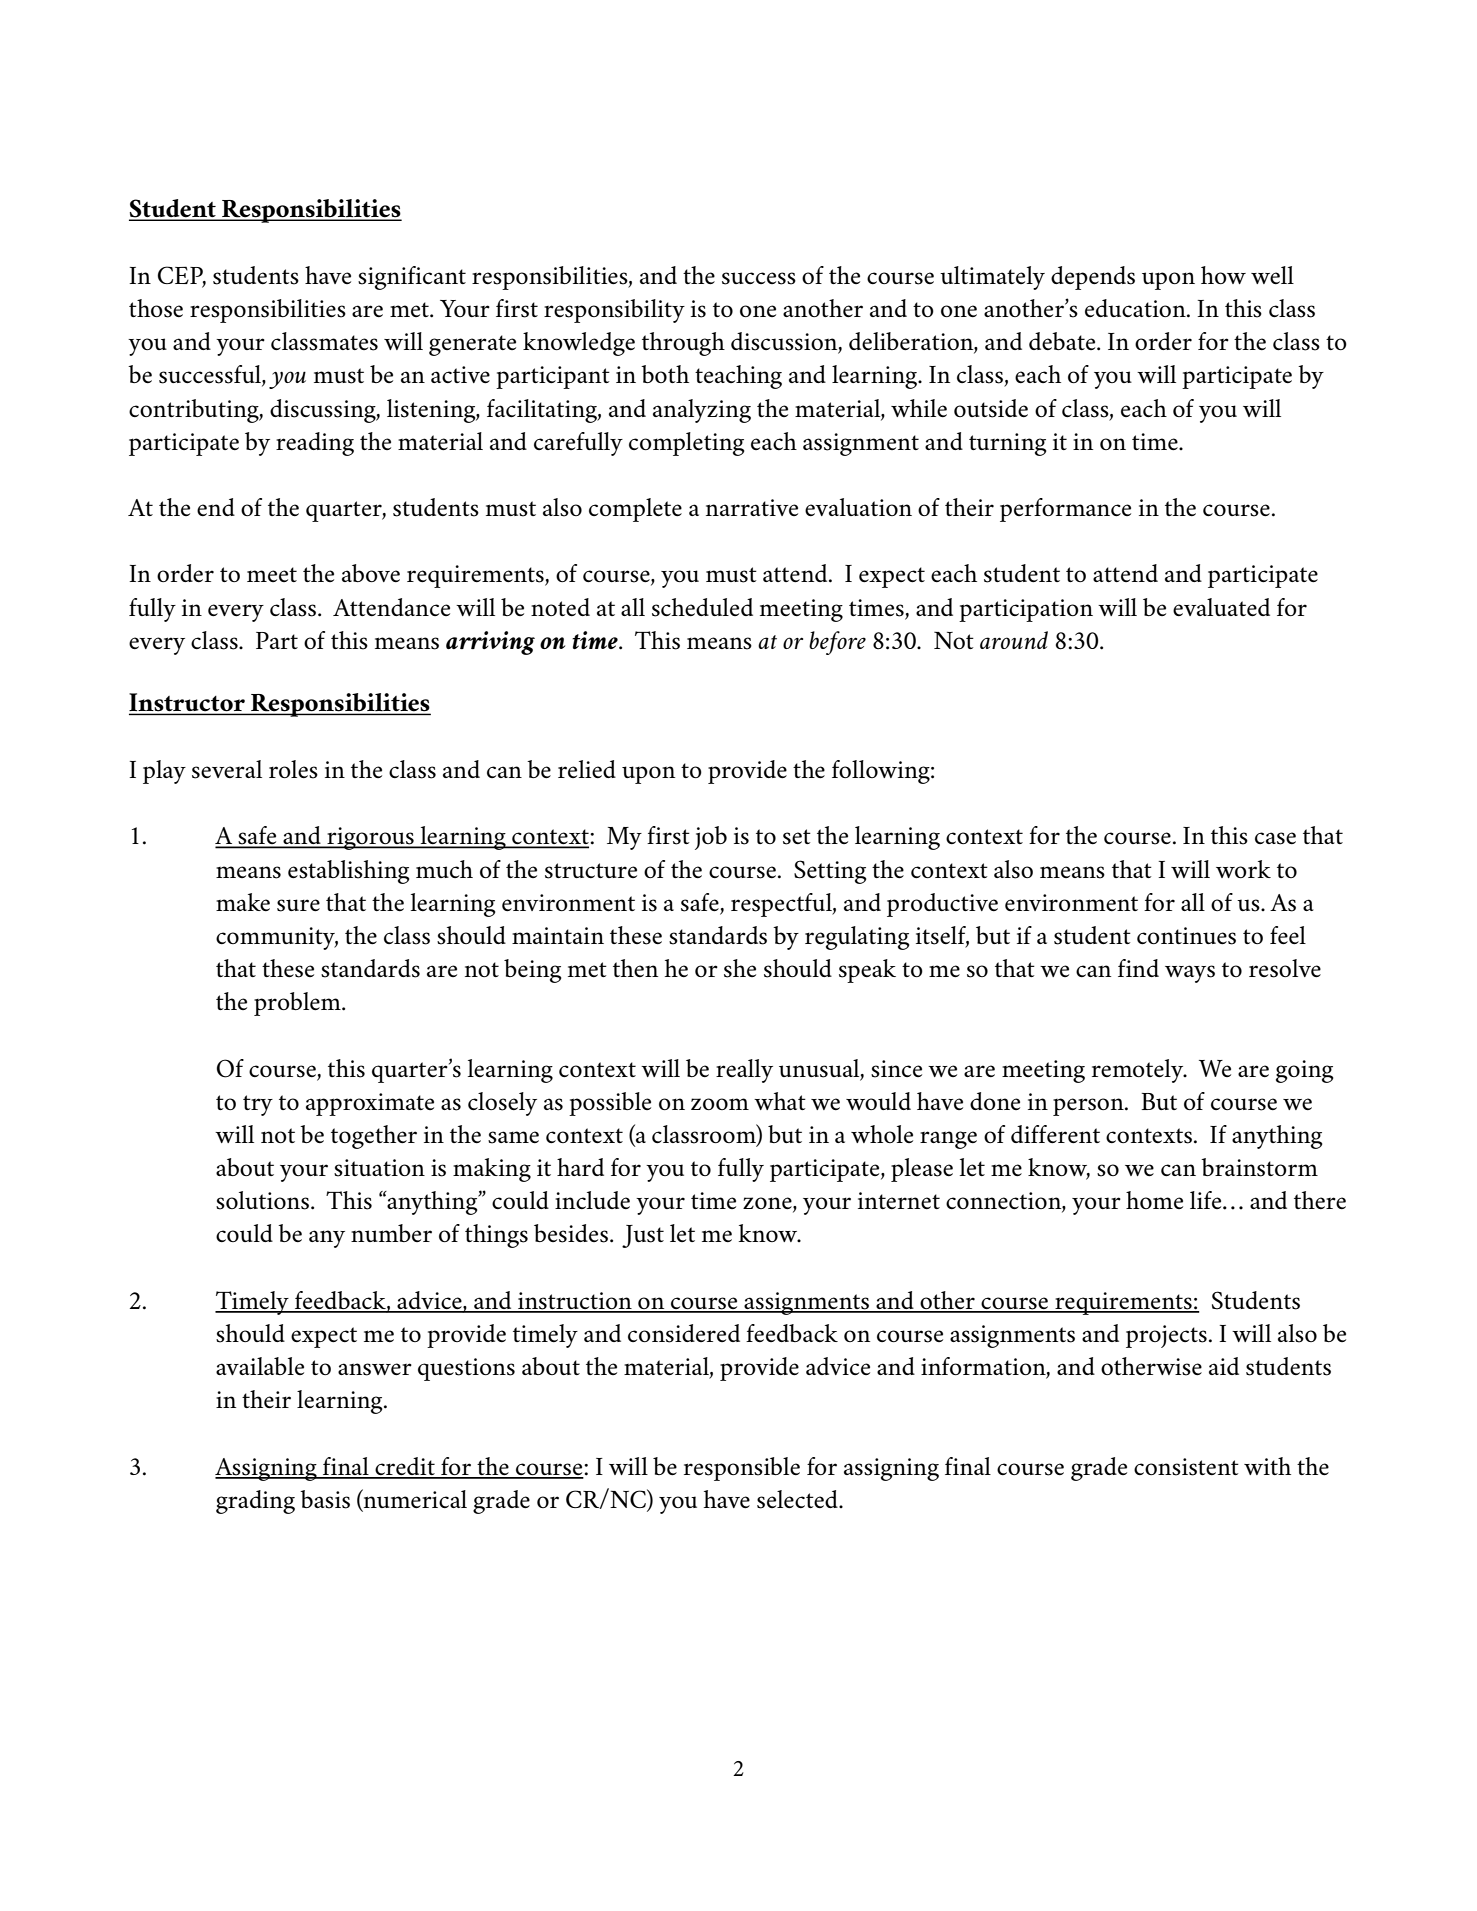  What do you see at coordinates (1136, 308) in the document?
I see `education` at bounding box center [1136, 308].
